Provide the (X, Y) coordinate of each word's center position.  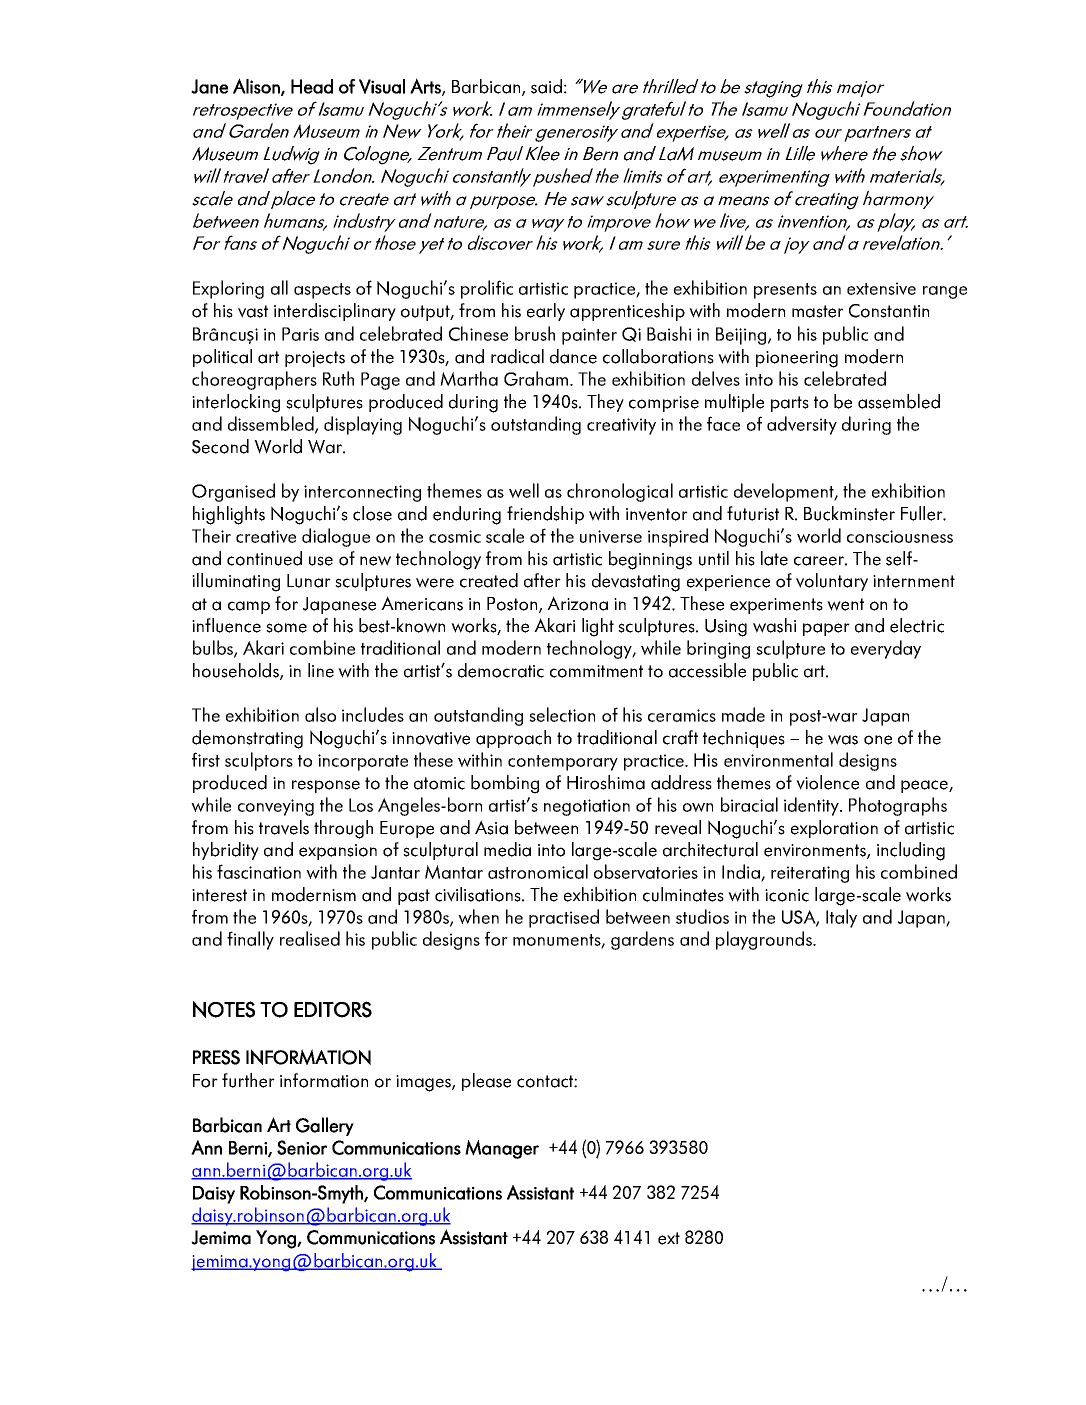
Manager (502, 1149)
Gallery (325, 1126)
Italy (841, 918)
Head (312, 86)
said (546, 86)
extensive (881, 288)
